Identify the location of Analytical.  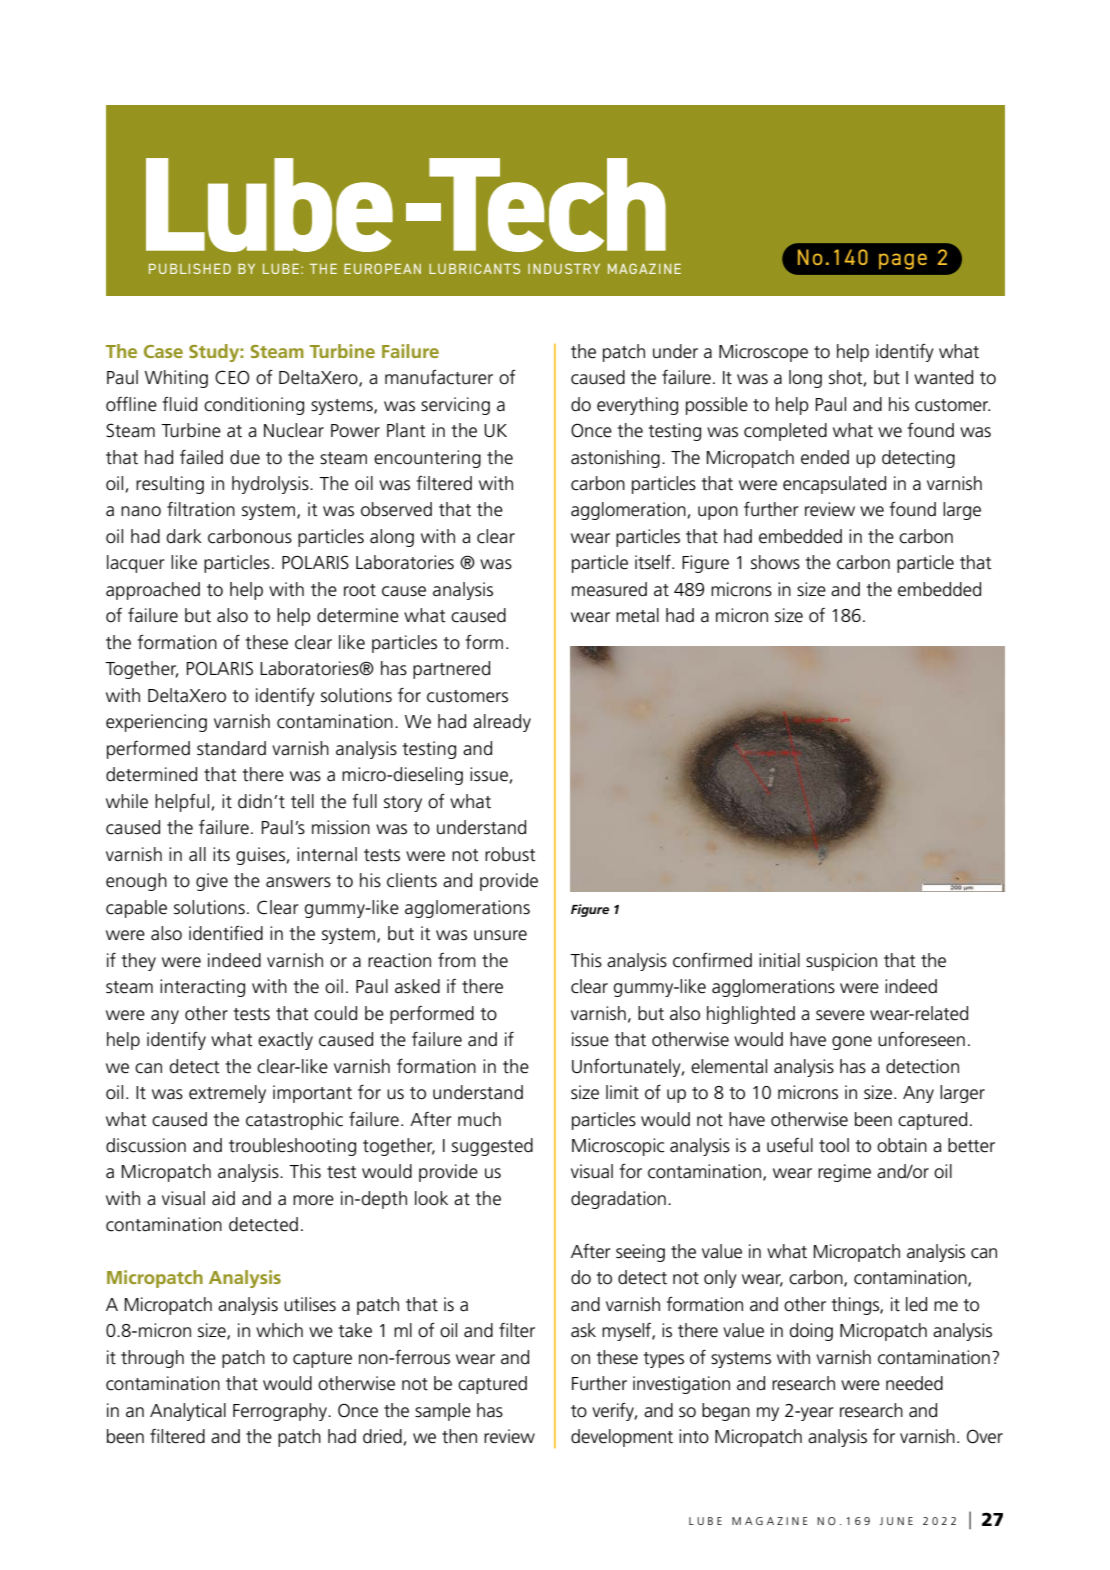
(188, 1412).
